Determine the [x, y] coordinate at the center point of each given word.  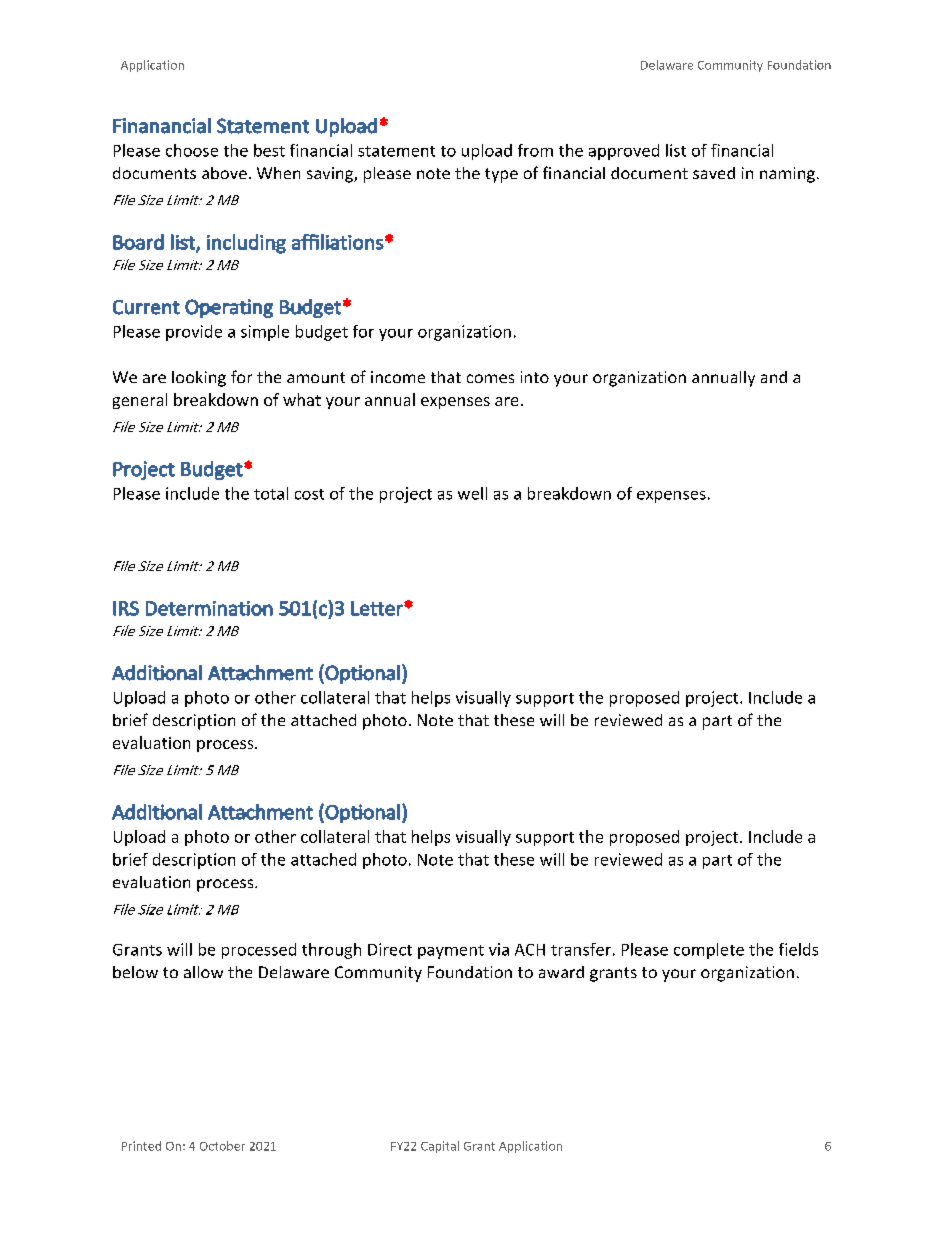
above [224, 173]
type [501, 175]
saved [714, 173]
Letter [378, 608]
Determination [209, 608]
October [222, 1146]
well [472, 493]
